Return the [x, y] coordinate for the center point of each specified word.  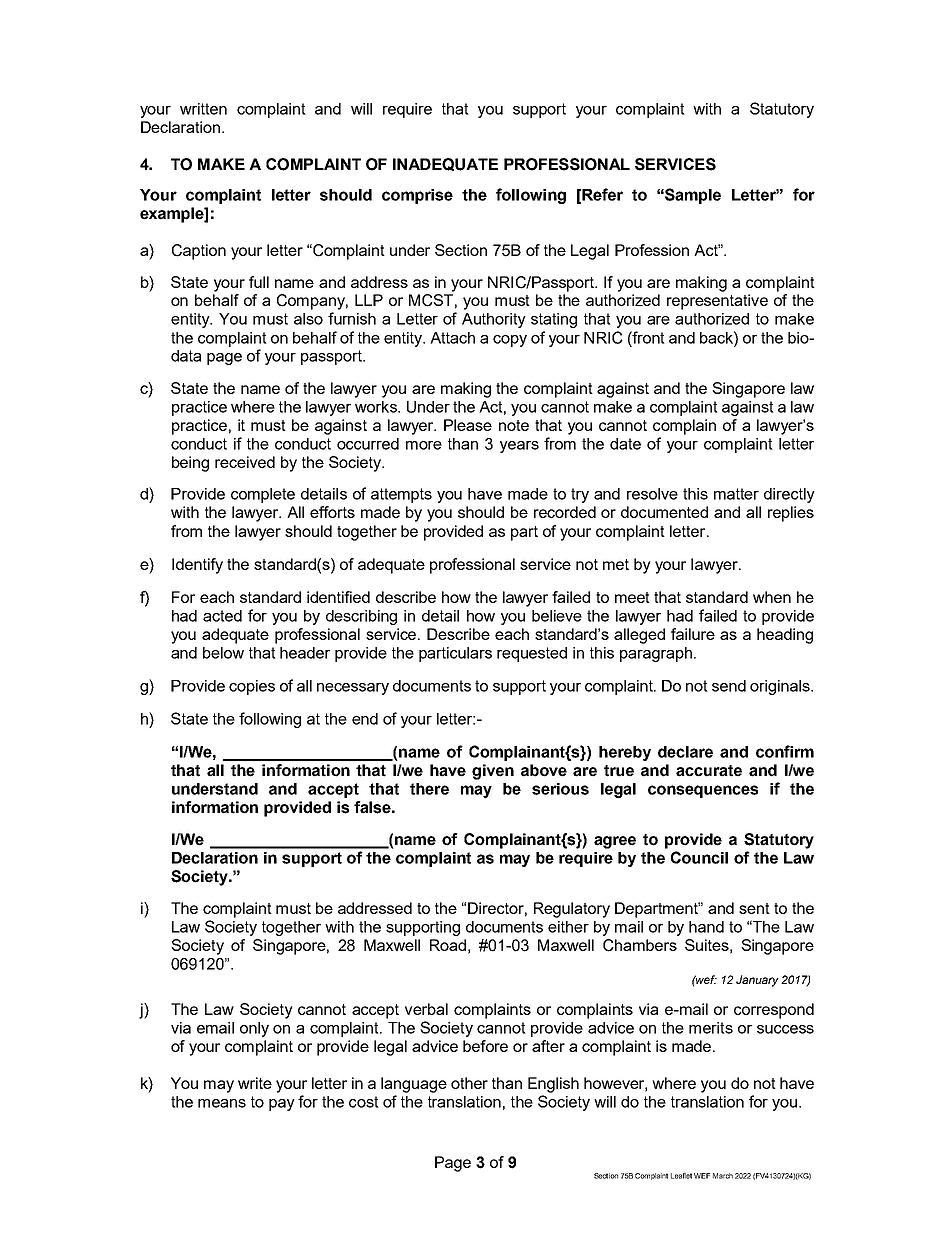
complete [263, 495]
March [723, 1176]
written [203, 109]
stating [554, 320]
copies [252, 687]
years [519, 447]
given [493, 772]
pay [282, 1105]
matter [736, 494]
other [469, 1083]
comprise [417, 196]
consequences [703, 791]
